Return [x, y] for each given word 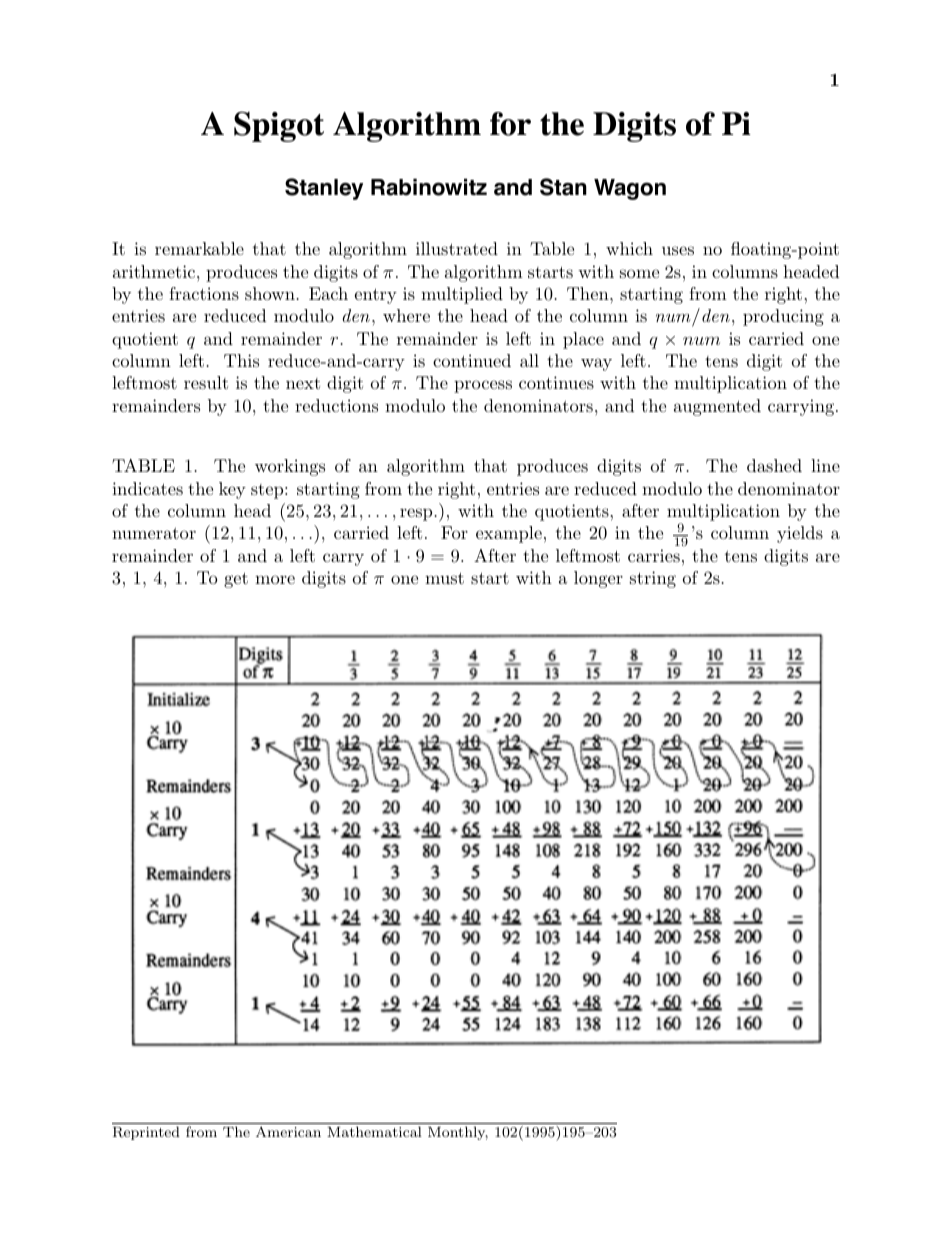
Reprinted [146, 1133]
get [236, 580]
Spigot [279, 127]
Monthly [458, 1133]
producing [783, 317]
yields [800, 534]
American [288, 1131]
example [509, 534]
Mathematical [374, 1131]
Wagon [630, 189]
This [241, 360]
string [653, 579]
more [275, 579]
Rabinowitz [429, 187]
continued [472, 360]
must [444, 578]
